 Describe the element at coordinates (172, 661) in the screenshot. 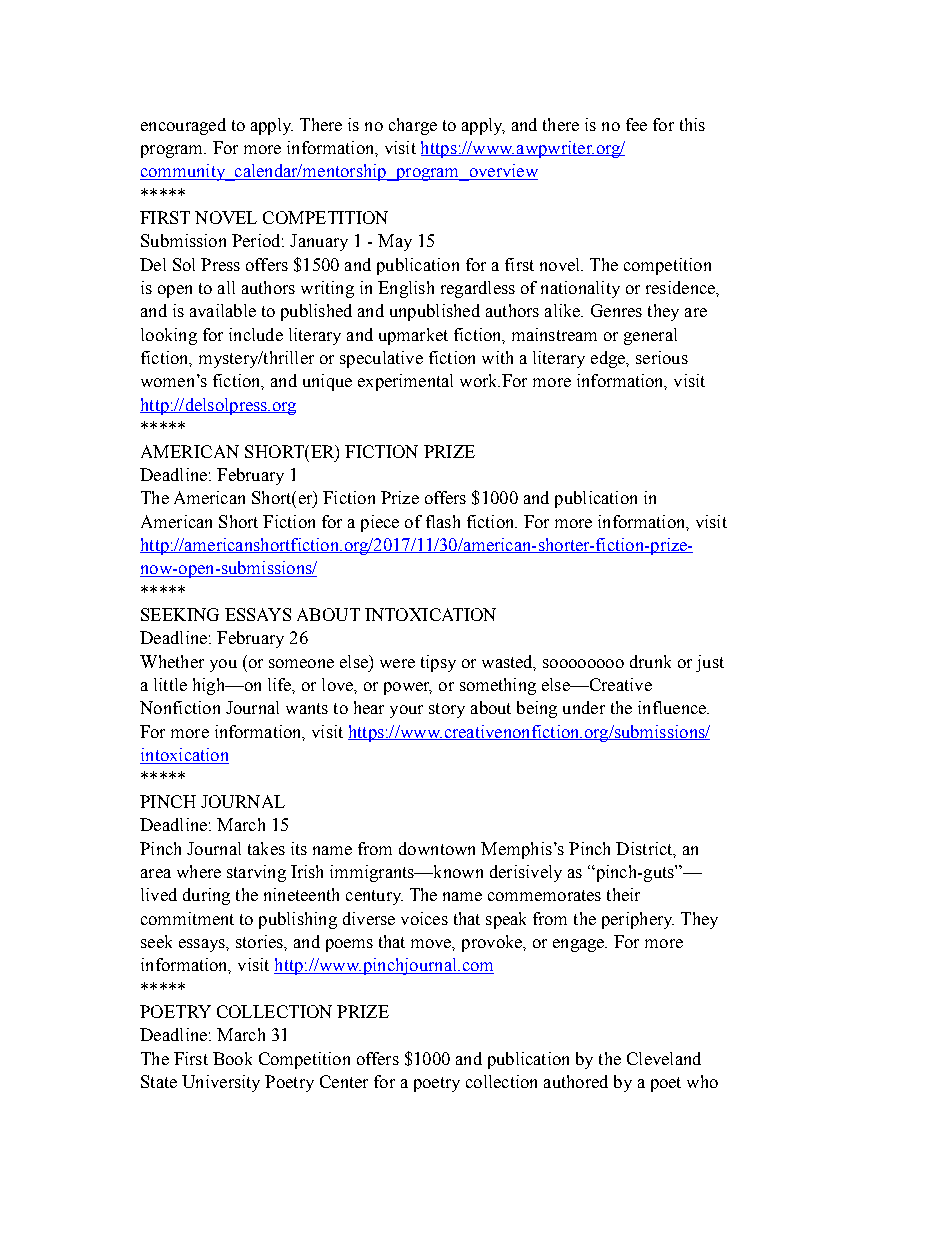

I see `Whether` at that location.
